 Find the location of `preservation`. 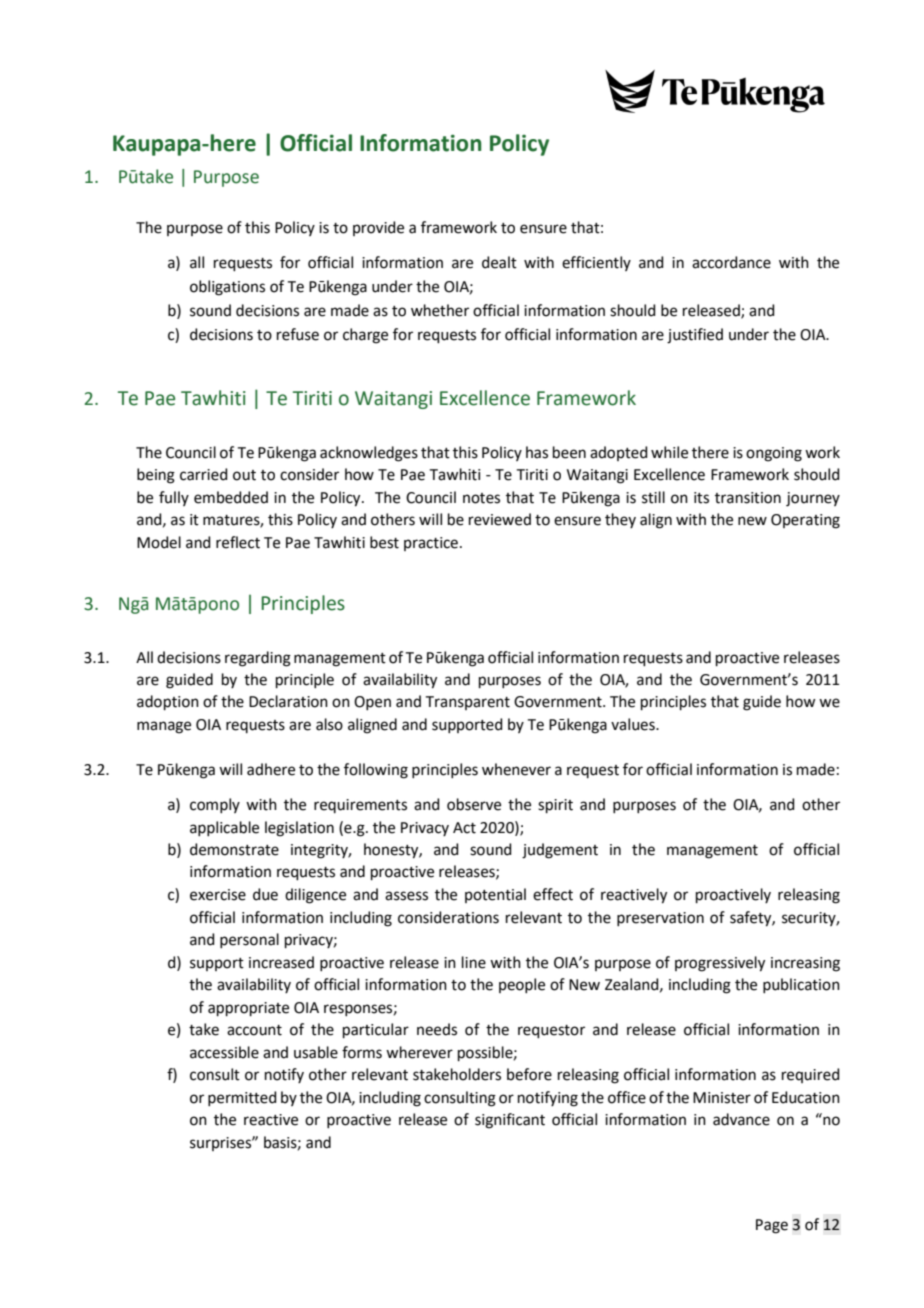

preservation is located at coordinates (660, 919).
